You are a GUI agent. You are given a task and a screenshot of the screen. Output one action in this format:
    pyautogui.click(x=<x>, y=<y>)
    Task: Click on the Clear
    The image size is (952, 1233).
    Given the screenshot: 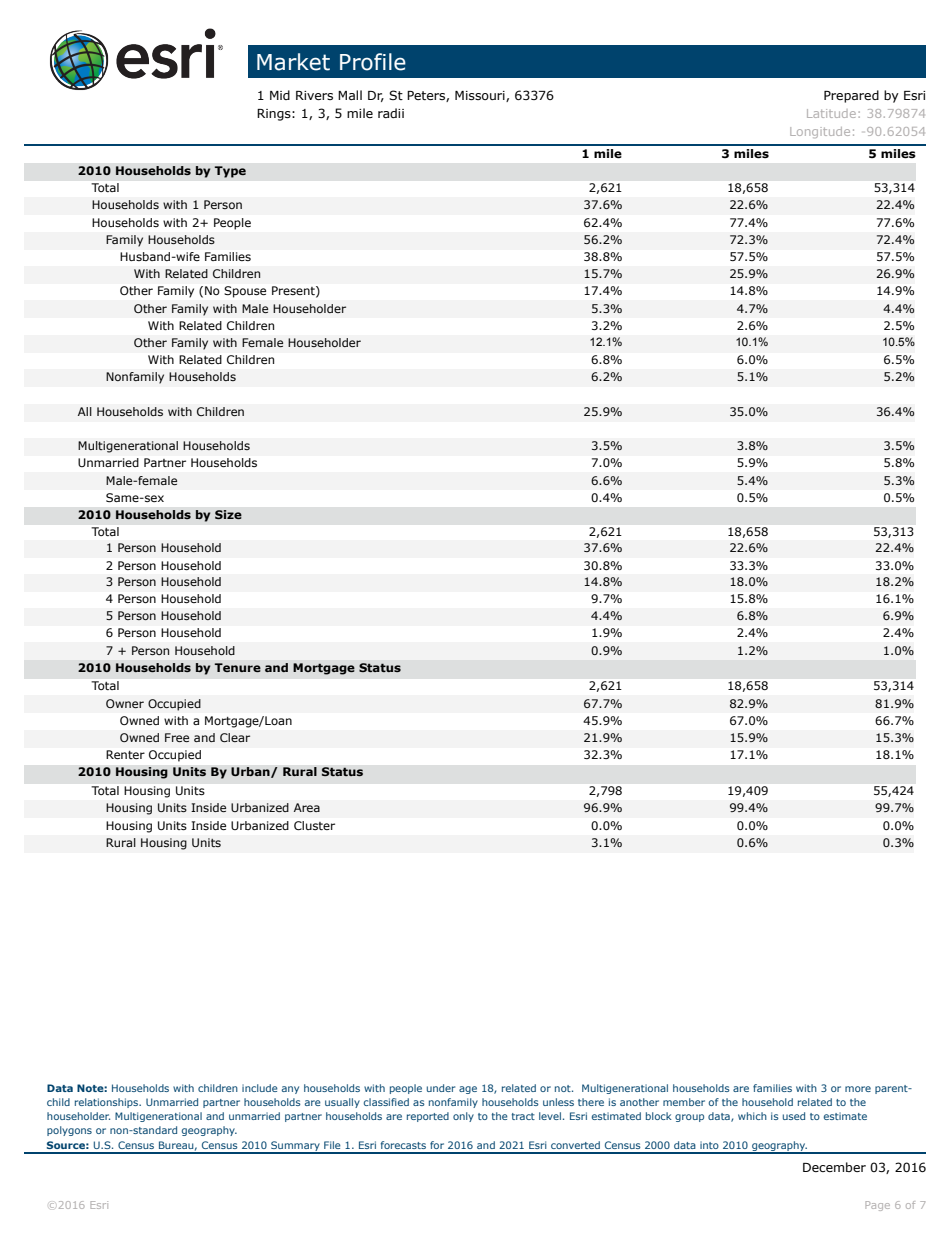 What is the action you would take?
    pyautogui.click(x=235, y=737)
